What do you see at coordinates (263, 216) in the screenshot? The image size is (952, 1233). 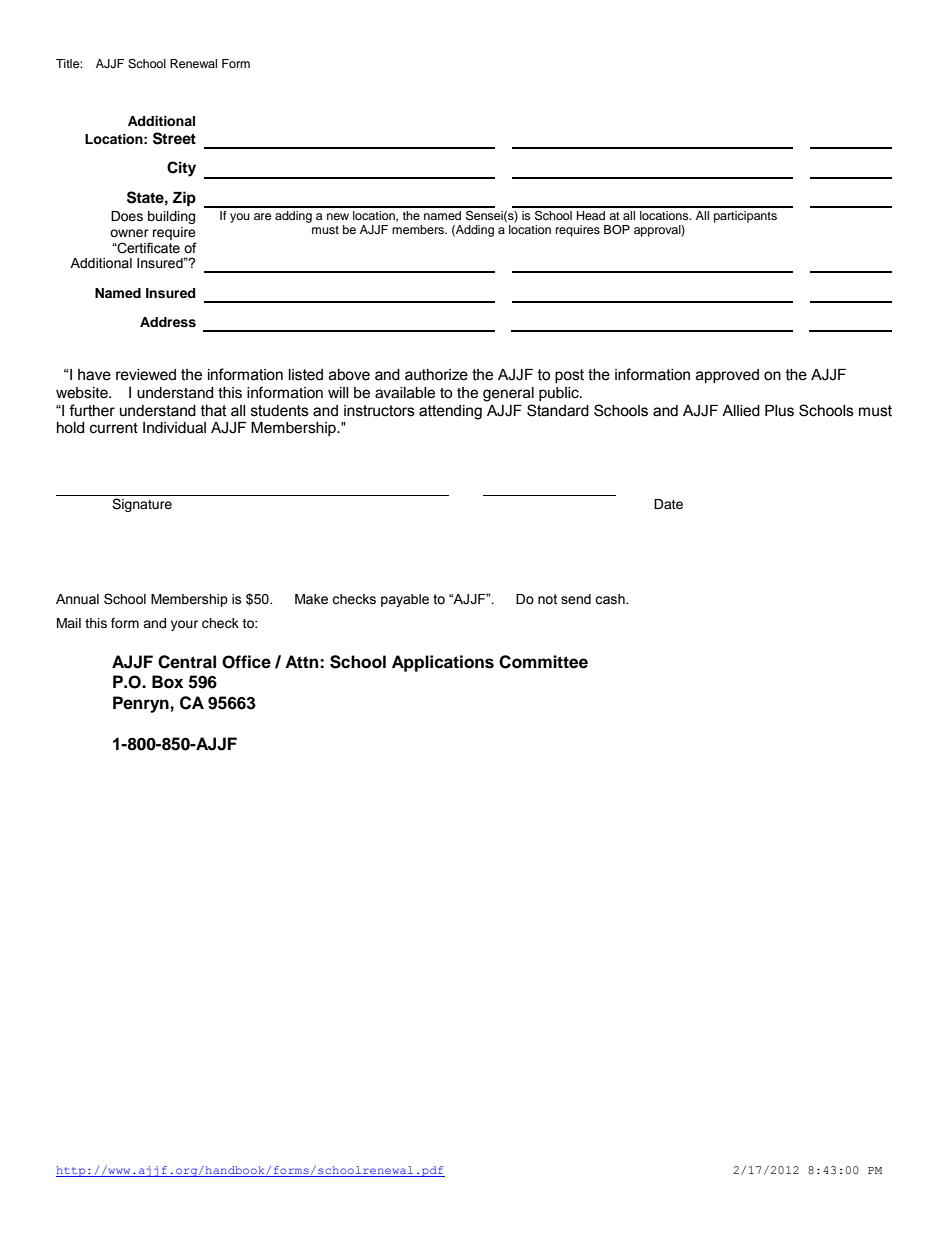 I see `are` at bounding box center [263, 216].
